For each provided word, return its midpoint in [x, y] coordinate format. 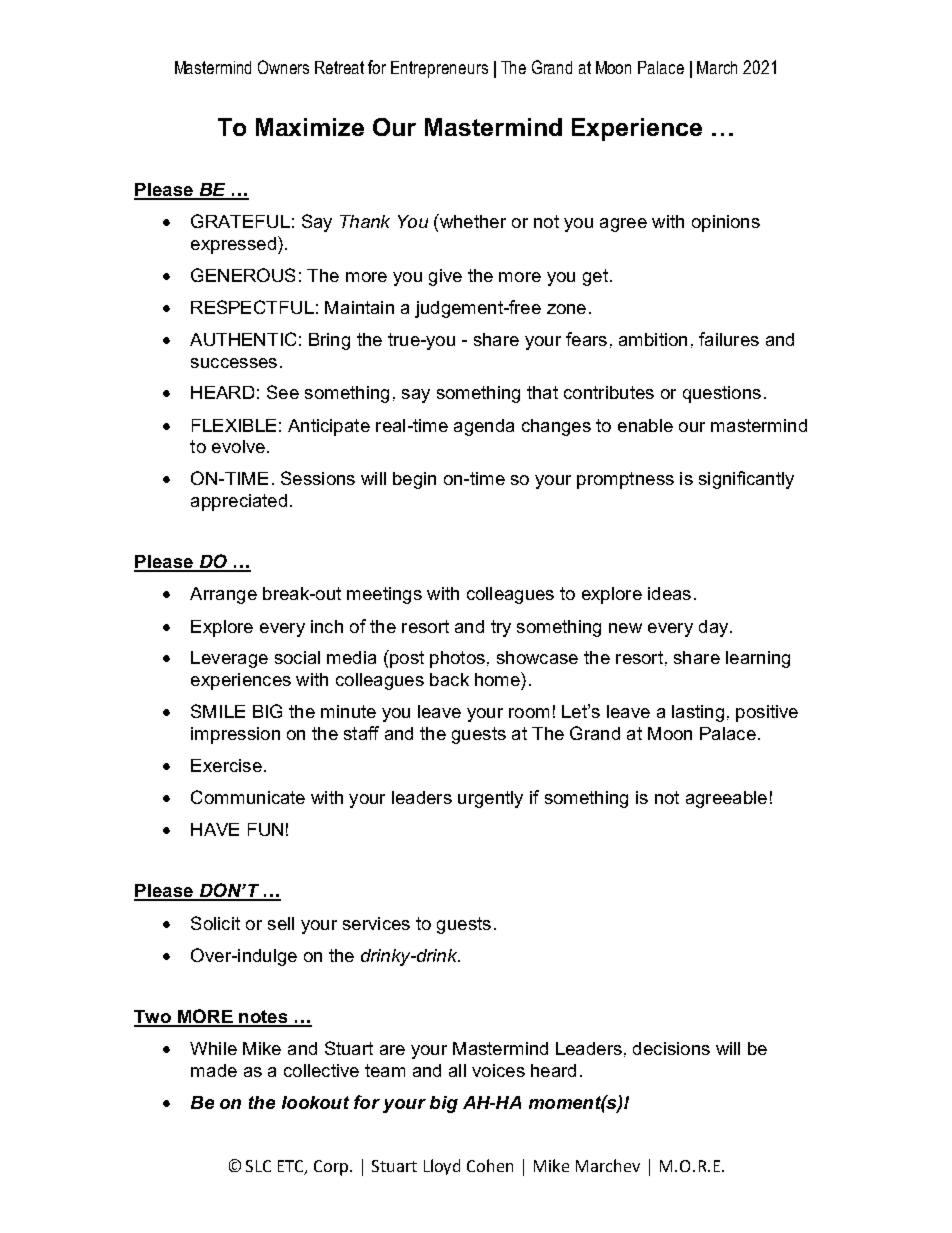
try [501, 628]
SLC [258, 1166]
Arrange [223, 595]
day [715, 628]
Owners [283, 67]
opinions [726, 223]
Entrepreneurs [439, 69]
